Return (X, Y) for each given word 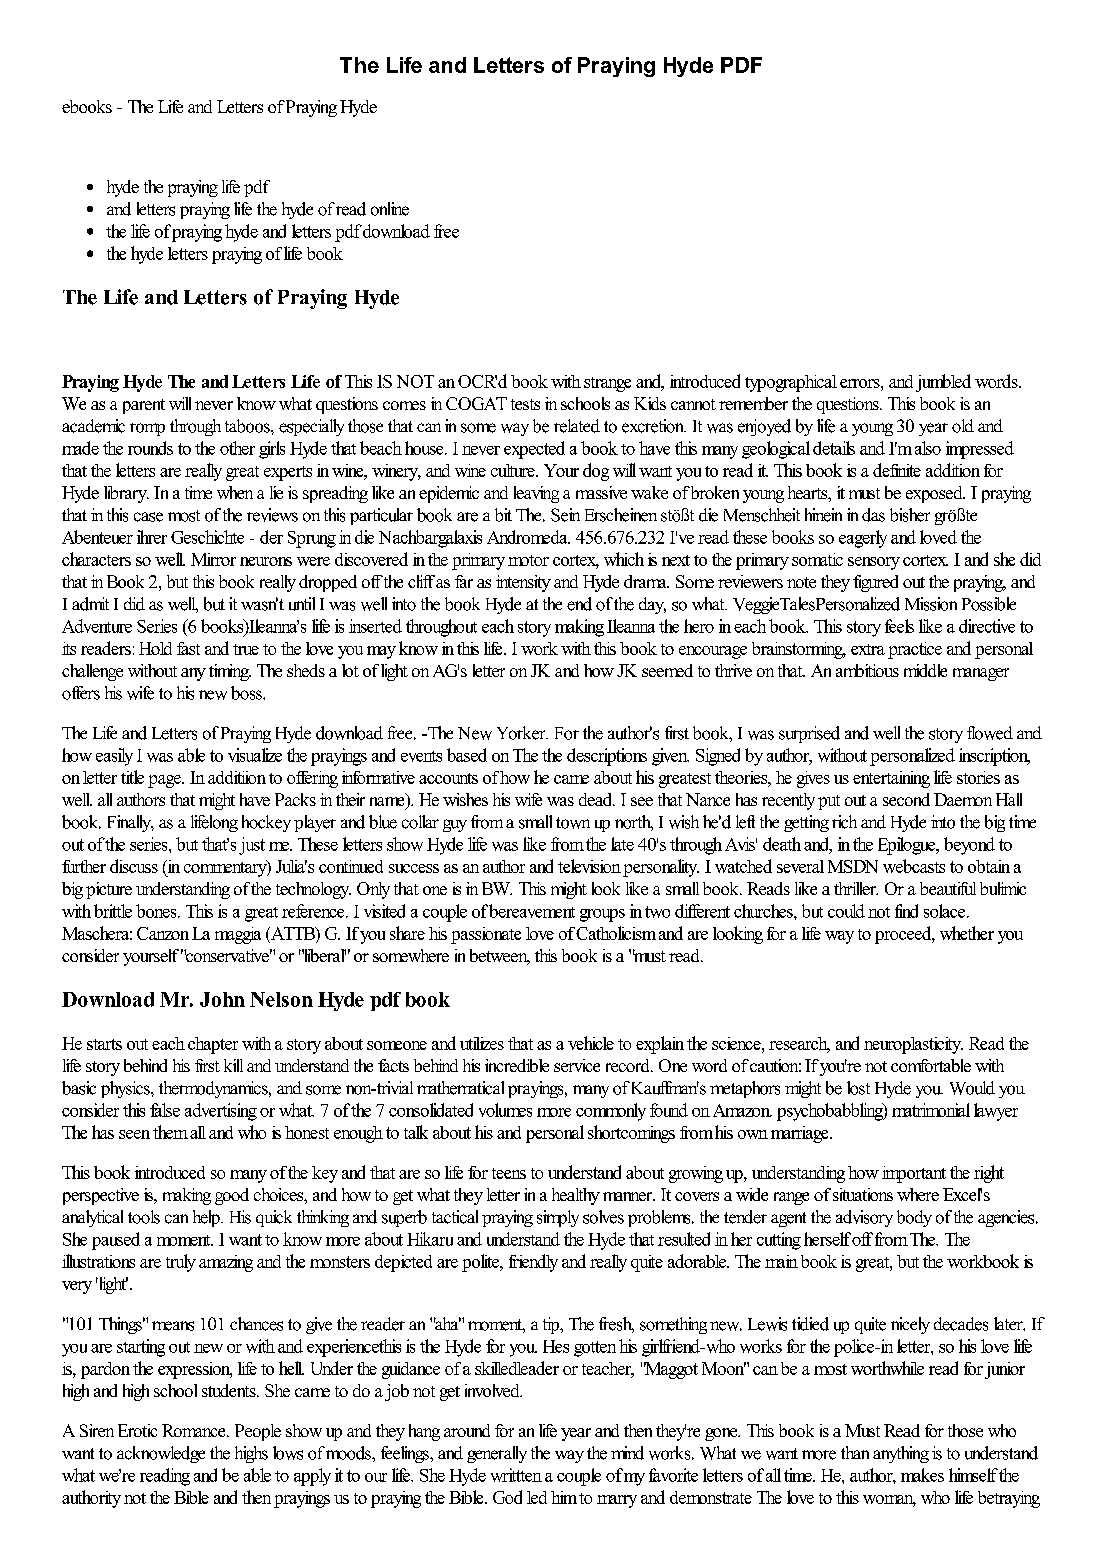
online (390, 209)
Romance (195, 1430)
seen (134, 1134)
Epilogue (908, 846)
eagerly (863, 539)
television (589, 866)
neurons (266, 561)
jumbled (943, 383)
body (914, 1218)
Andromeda (528, 537)
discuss (134, 866)
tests (525, 404)
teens (509, 1173)
